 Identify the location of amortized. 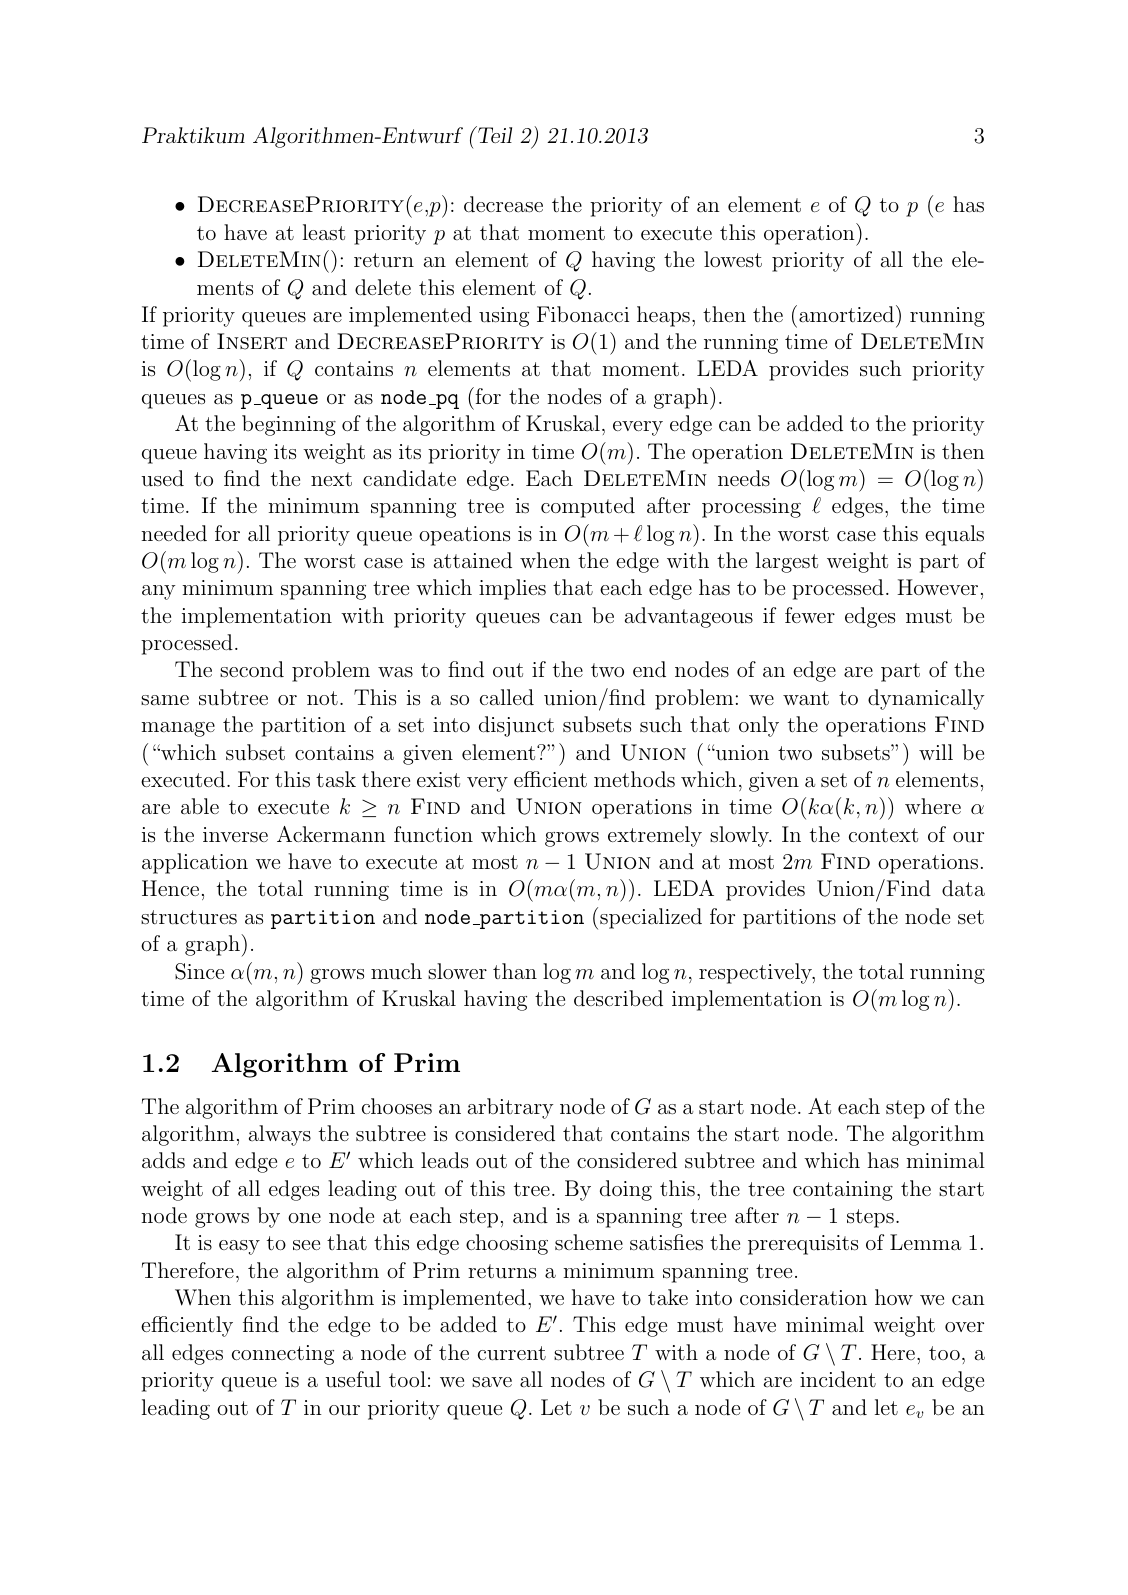
(846, 314).
